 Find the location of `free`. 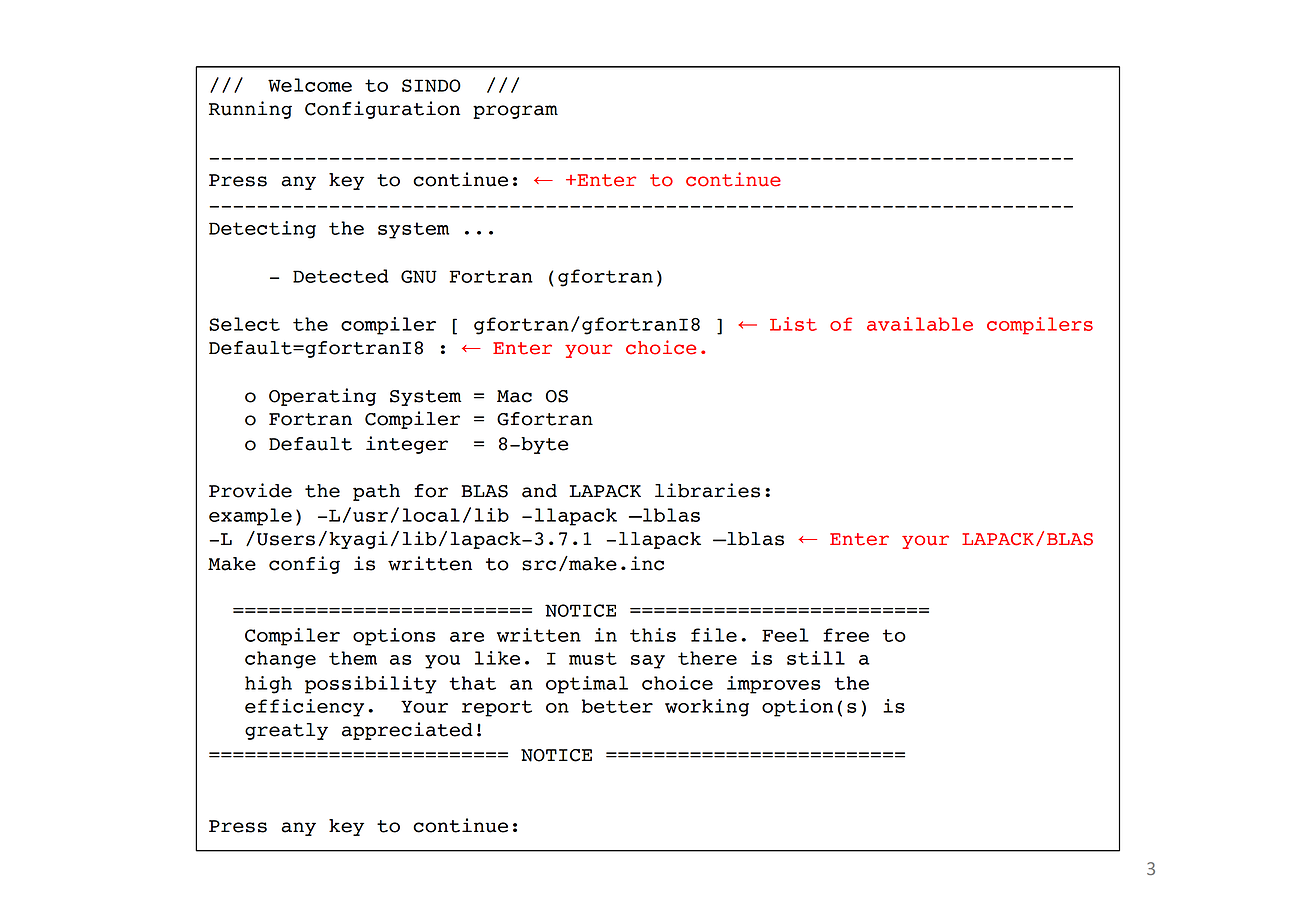

free is located at coordinates (846, 635).
